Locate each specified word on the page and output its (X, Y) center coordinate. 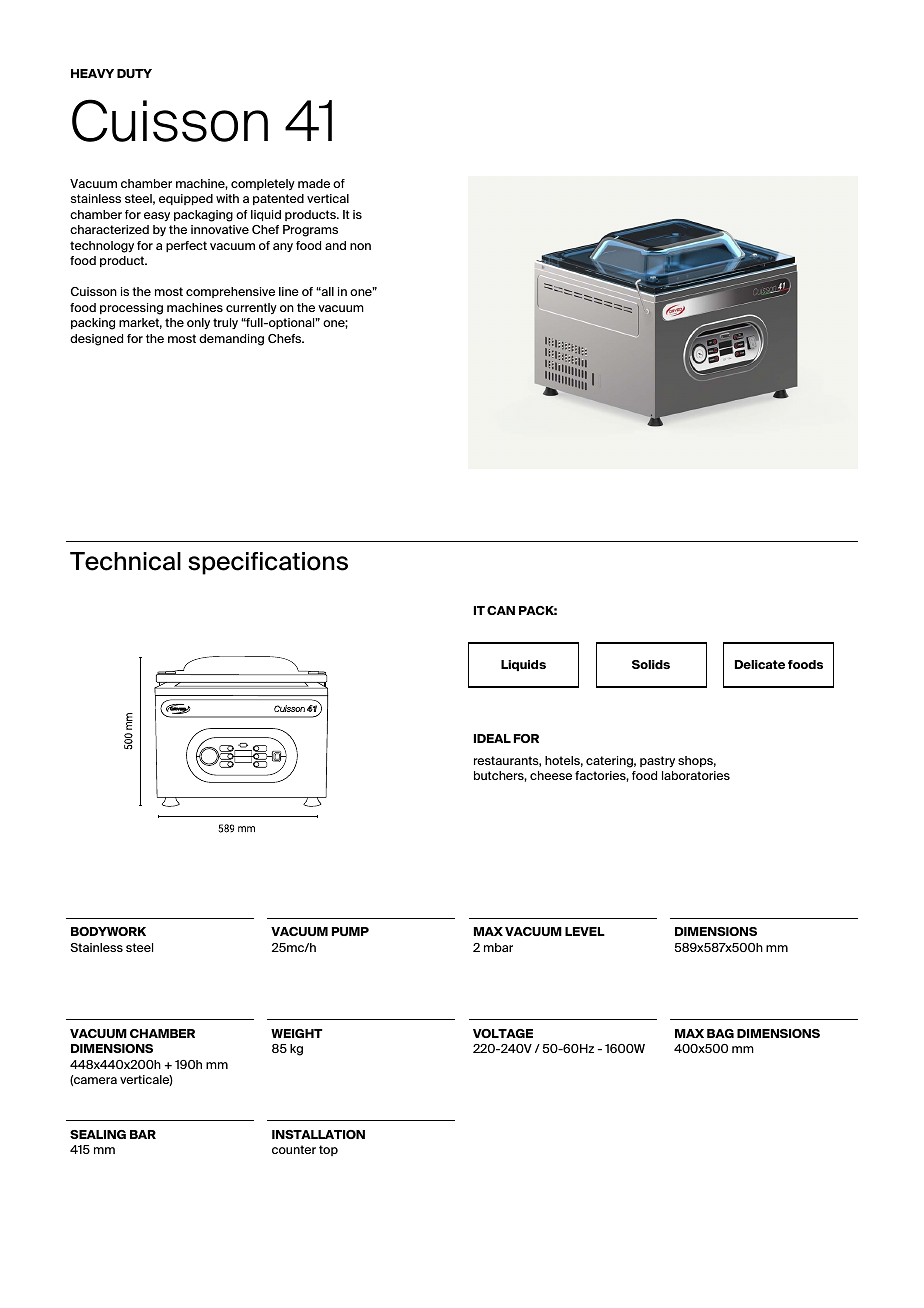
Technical (125, 561)
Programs (310, 231)
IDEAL (492, 738)
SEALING (98, 1134)
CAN (501, 610)
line (289, 291)
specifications (268, 563)
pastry (657, 761)
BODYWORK (108, 931)
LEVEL (585, 931)
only (198, 323)
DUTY (134, 73)
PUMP (350, 931)
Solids (651, 664)
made (314, 183)
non (360, 246)
